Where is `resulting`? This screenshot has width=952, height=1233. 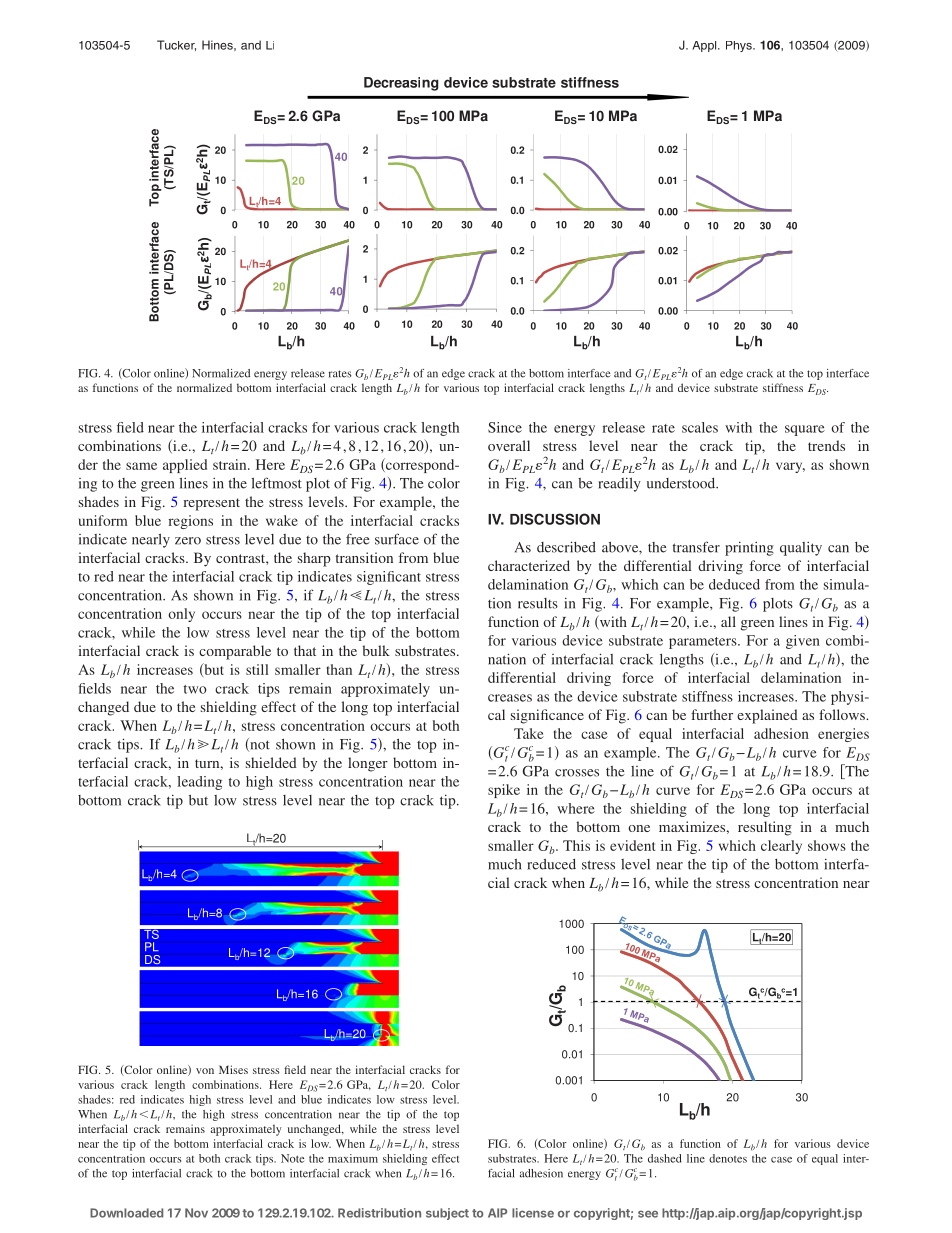 resulting is located at coordinates (765, 828).
